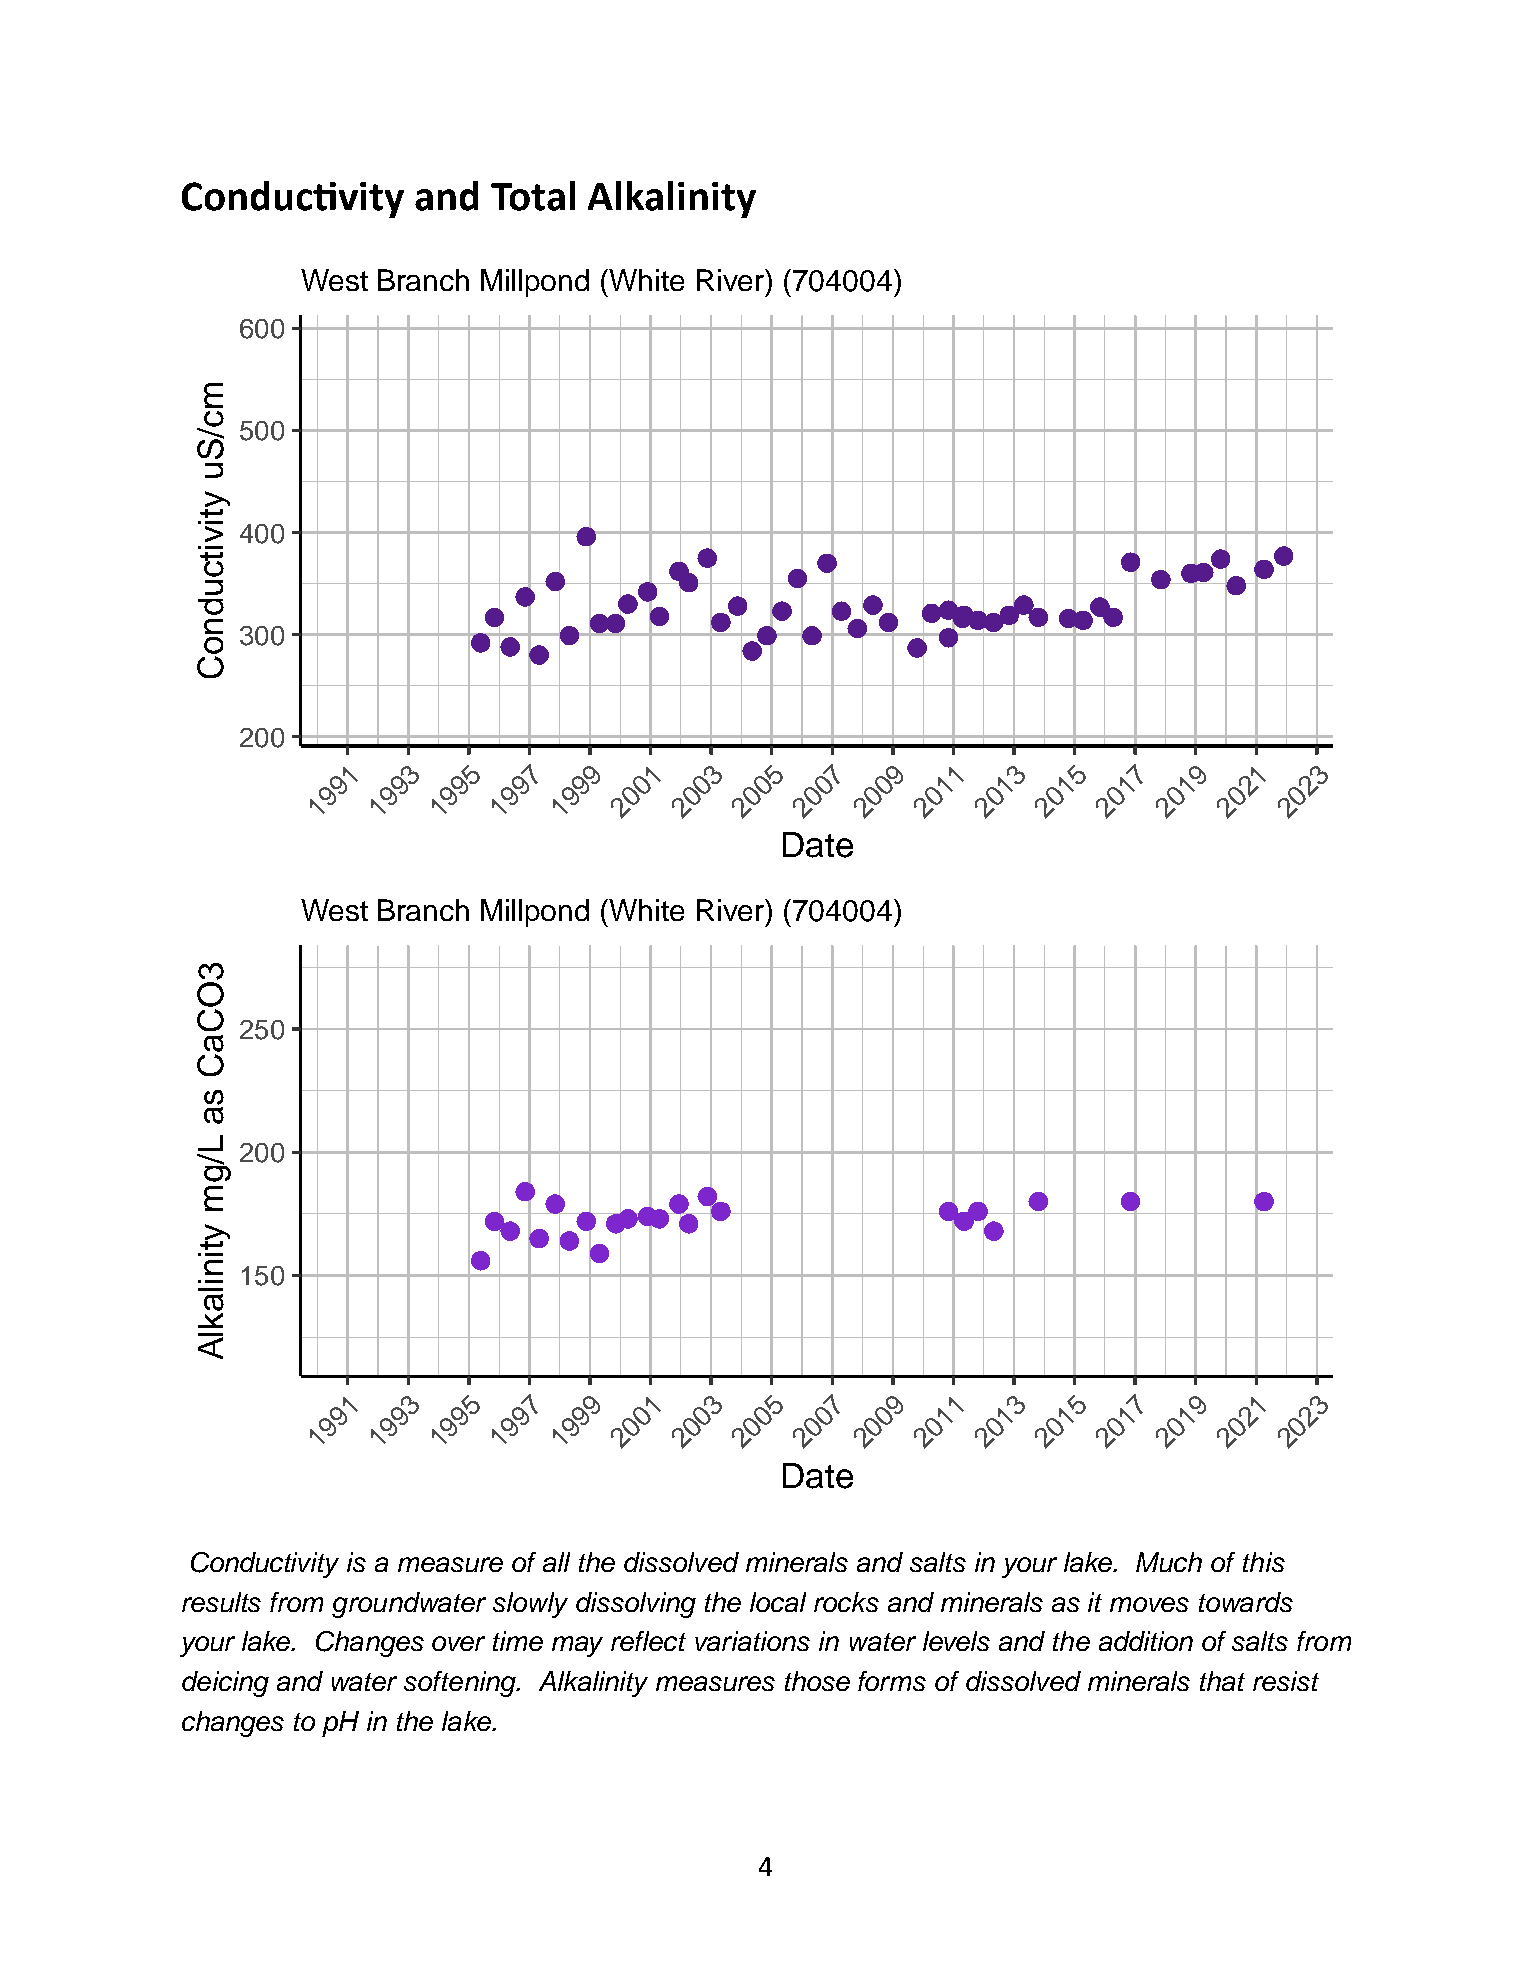 The width and height of the document is (1531, 1981). What do you see at coordinates (221, 1602) in the document?
I see `results` at bounding box center [221, 1602].
